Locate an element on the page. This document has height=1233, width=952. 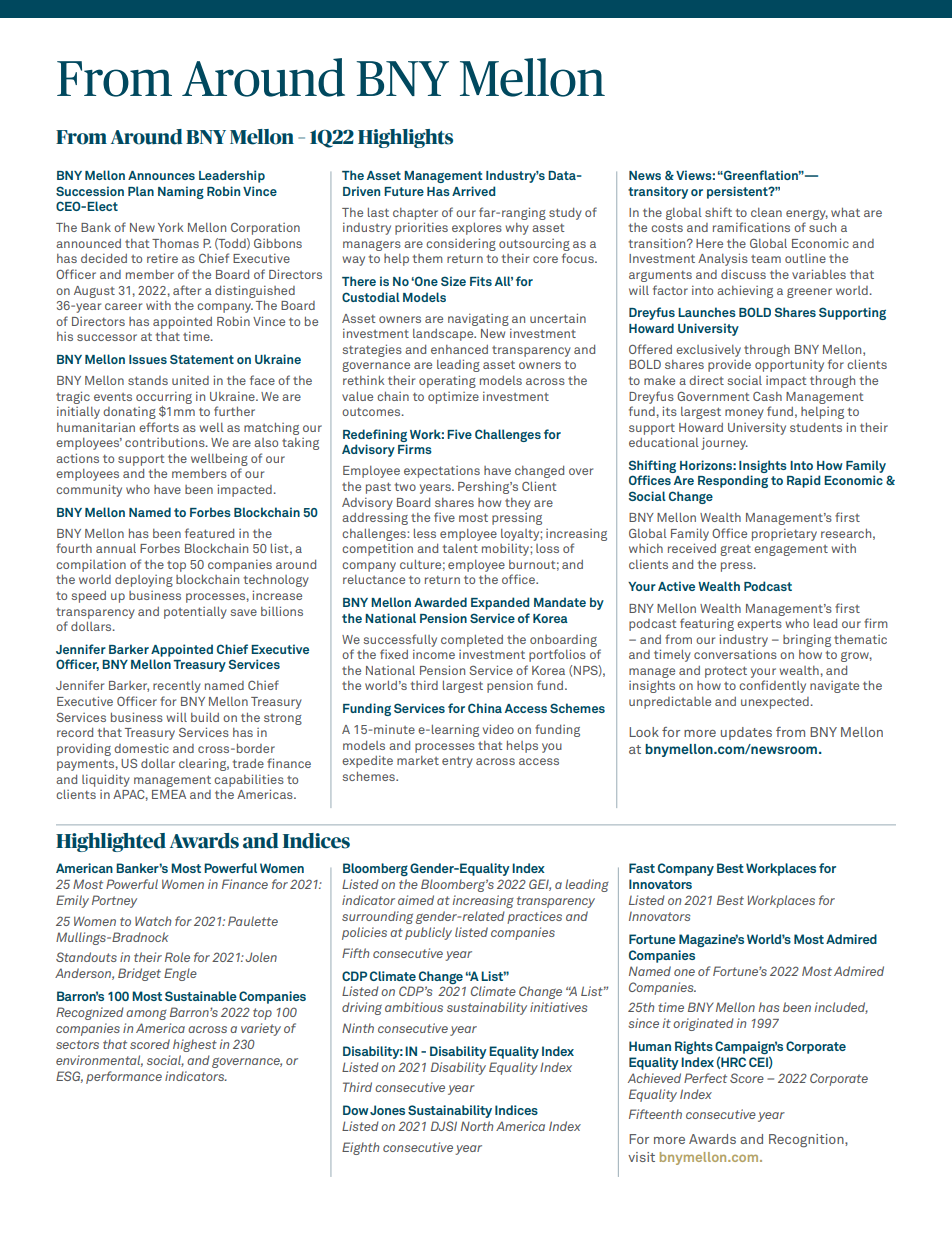
Fast is located at coordinates (642, 868).
